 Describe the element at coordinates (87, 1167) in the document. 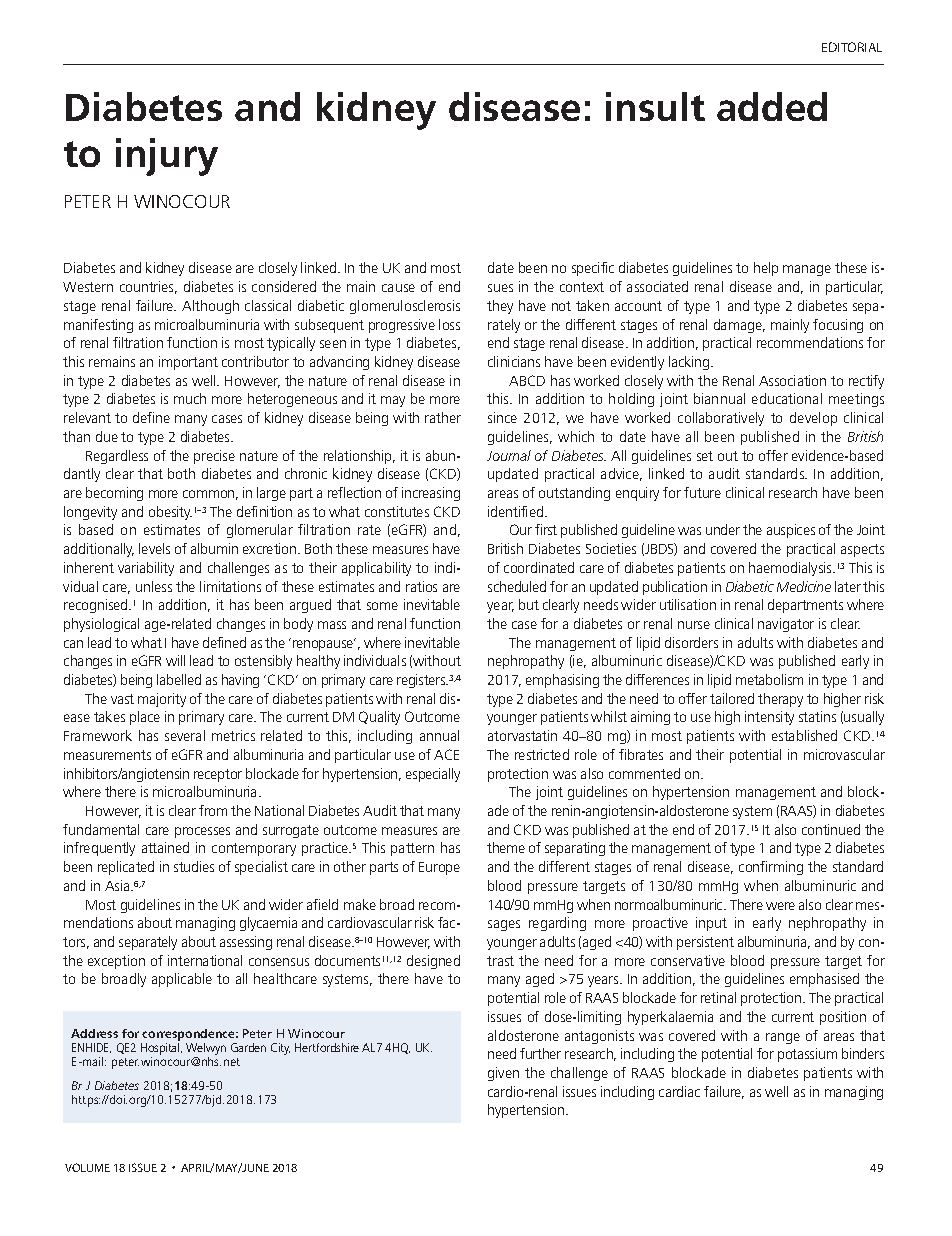

I see `VOLUME` at that location.
